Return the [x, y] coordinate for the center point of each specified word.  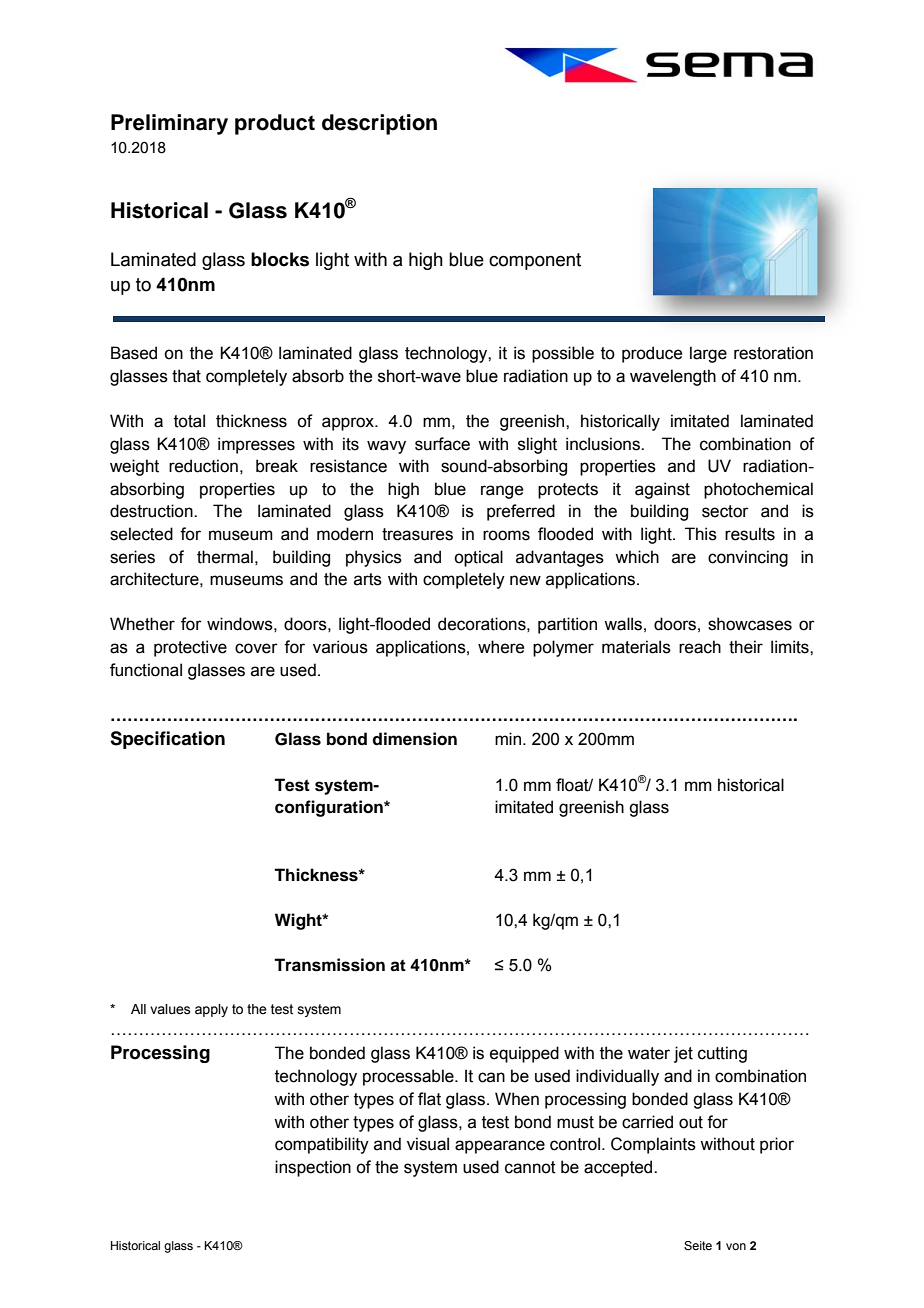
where [501, 647]
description [379, 124]
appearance [500, 1147]
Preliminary [169, 124]
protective [190, 648]
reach [700, 647]
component [535, 261]
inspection [313, 1168]
